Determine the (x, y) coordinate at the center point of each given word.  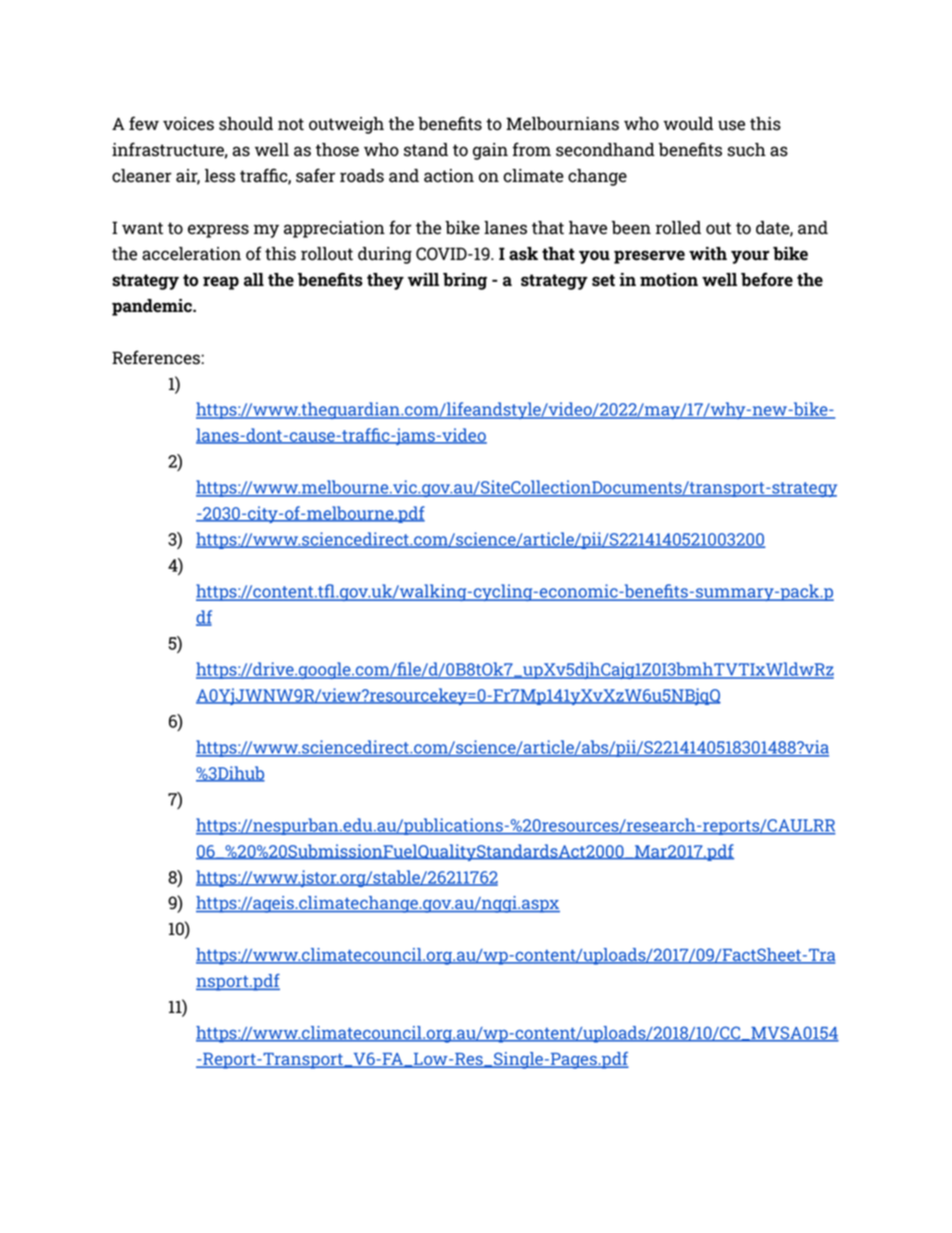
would (688, 124)
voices (188, 124)
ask (523, 254)
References (157, 357)
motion (669, 280)
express (218, 231)
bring (465, 281)
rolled (678, 228)
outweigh (346, 125)
